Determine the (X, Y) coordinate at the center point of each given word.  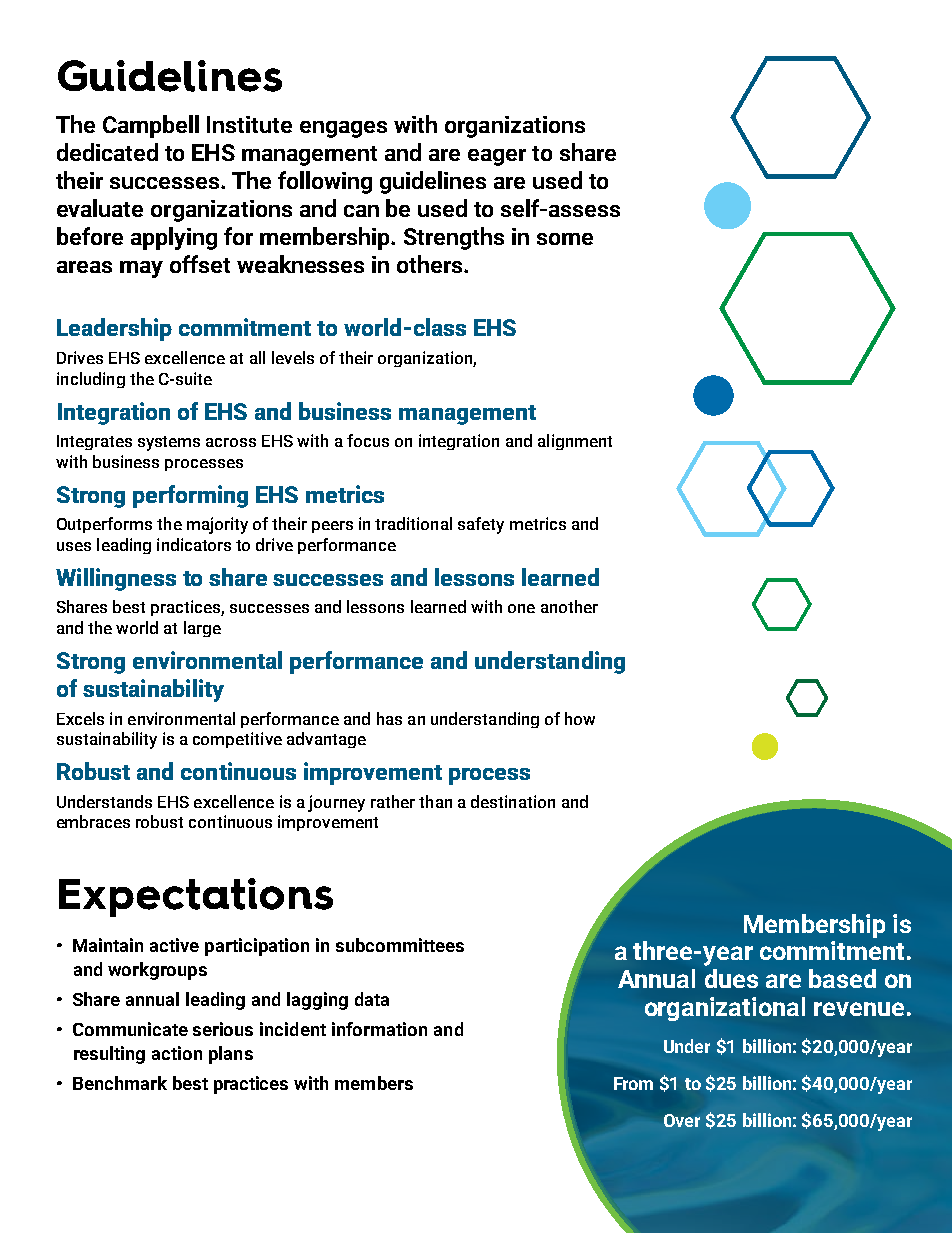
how (580, 718)
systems (169, 443)
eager (497, 157)
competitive (237, 740)
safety (481, 525)
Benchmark (120, 1083)
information (379, 1029)
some (565, 239)
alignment (575, 442)
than (435, 801)
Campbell (151, 126)
